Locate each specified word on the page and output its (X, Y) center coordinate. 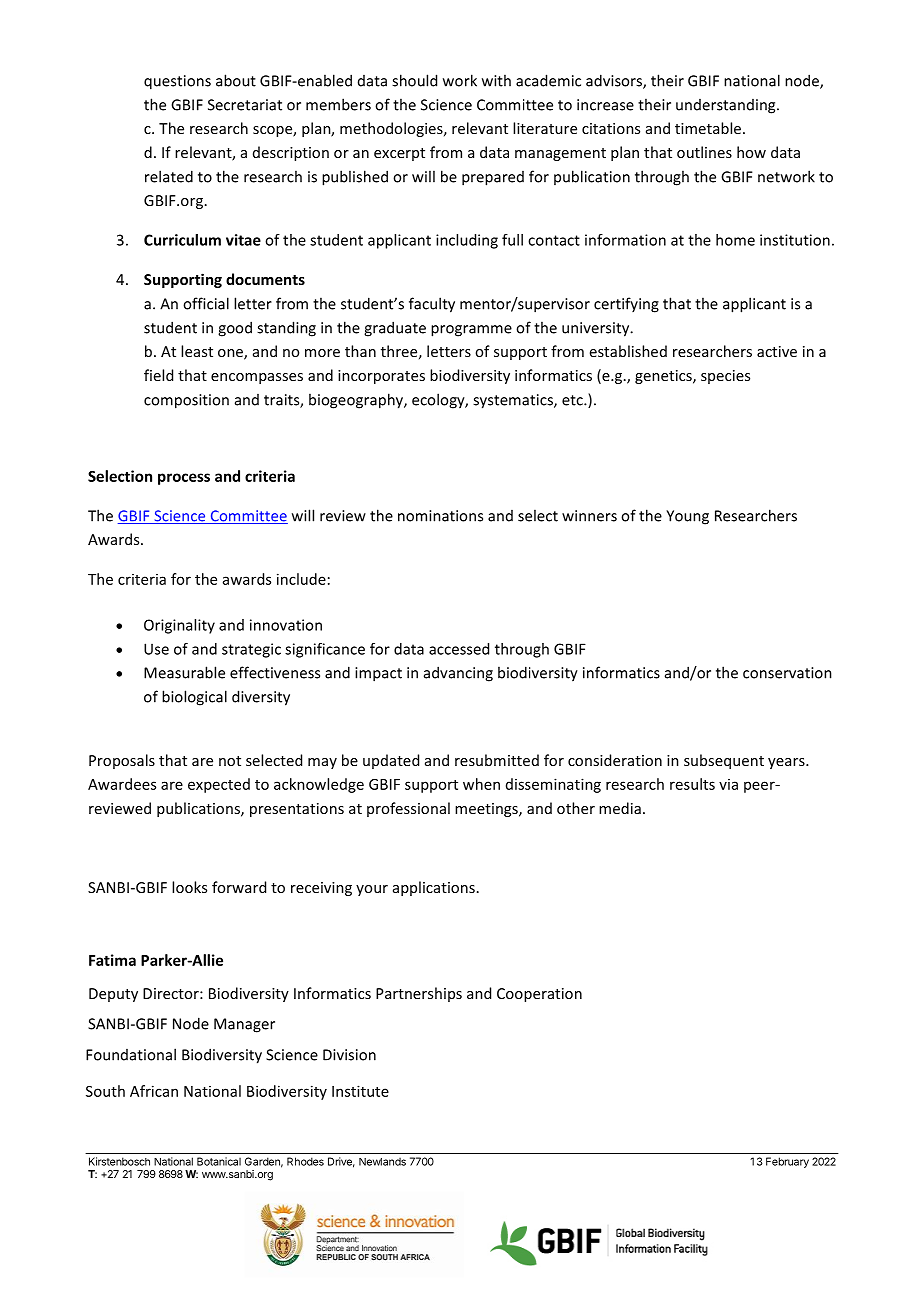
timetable (708, 128)
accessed (459, 649)
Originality (179, 626)
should (414, 80)
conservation (787, 673)
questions (177, 82)
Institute (360, 1091)
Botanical (219, 1161)
